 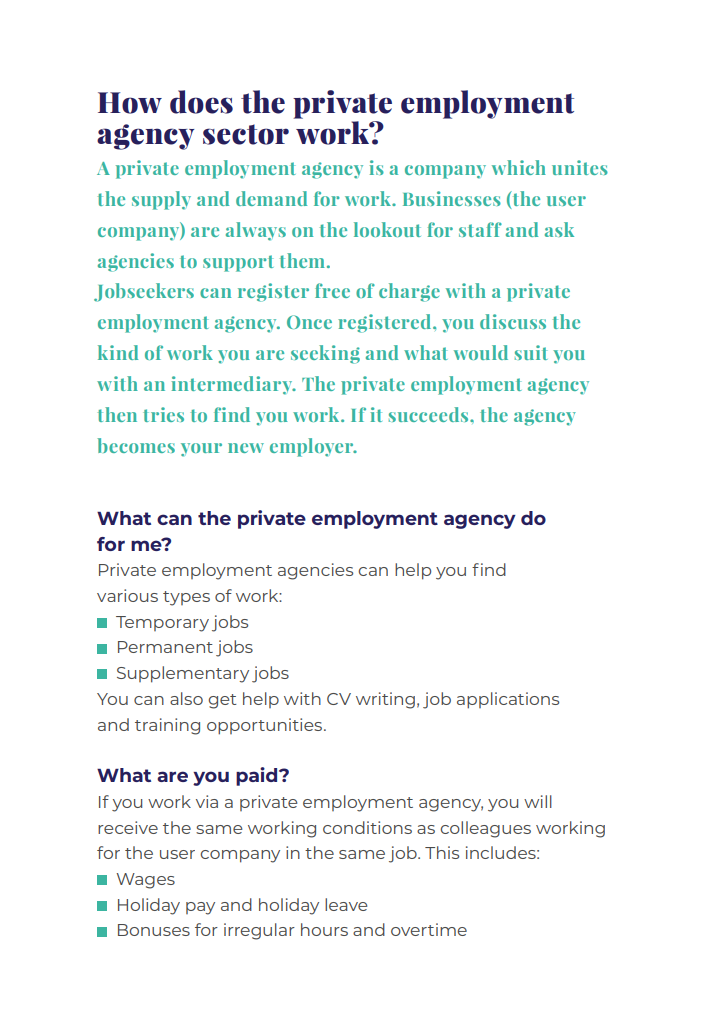 I want to click on pay, so click(x=200, y=908).
